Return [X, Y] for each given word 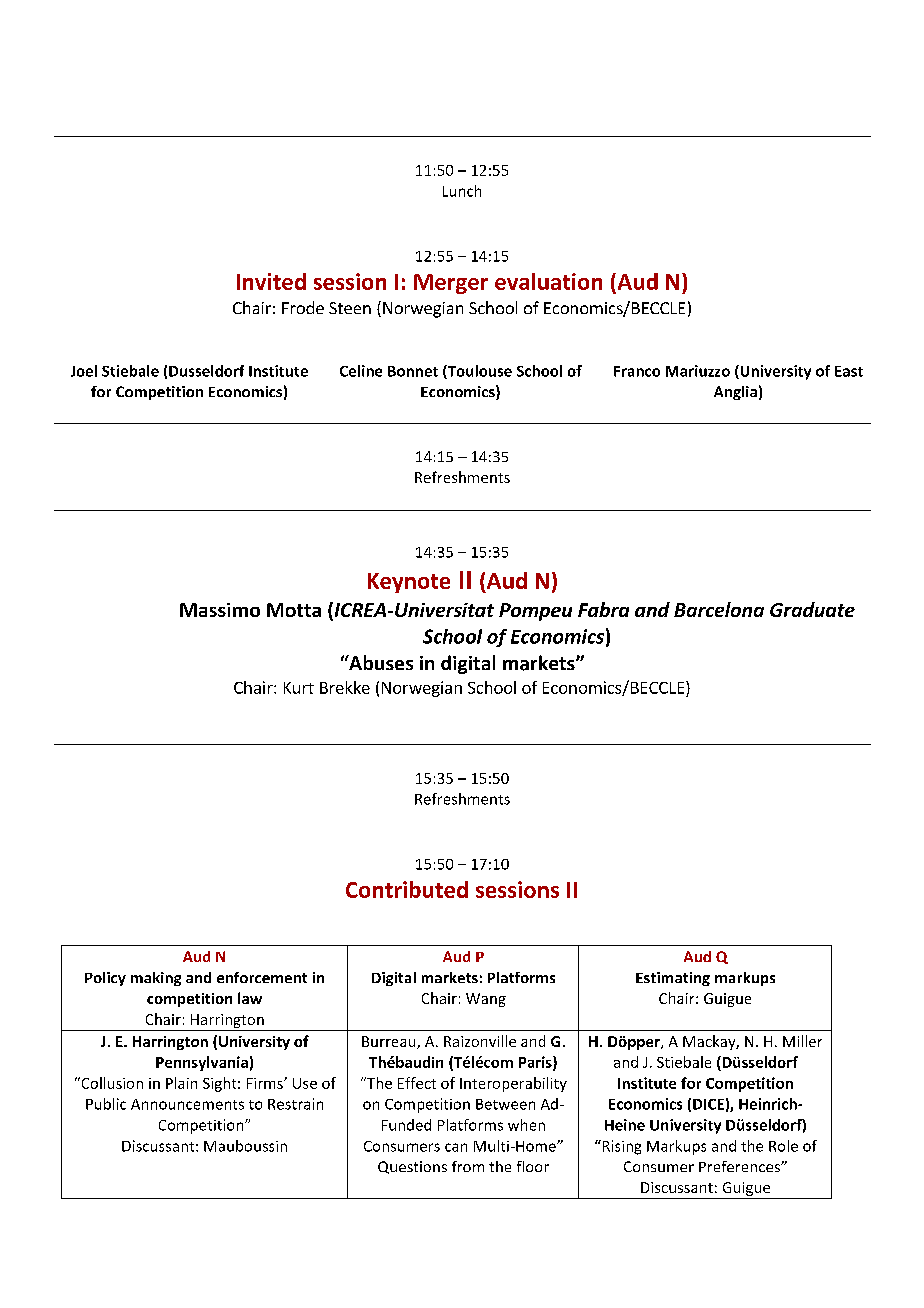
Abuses [380, 662]
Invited [271, 281]
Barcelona [719, 609]
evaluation [548, 281]
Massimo [220, 610]
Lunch [462, 191]
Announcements [187, 1104]
